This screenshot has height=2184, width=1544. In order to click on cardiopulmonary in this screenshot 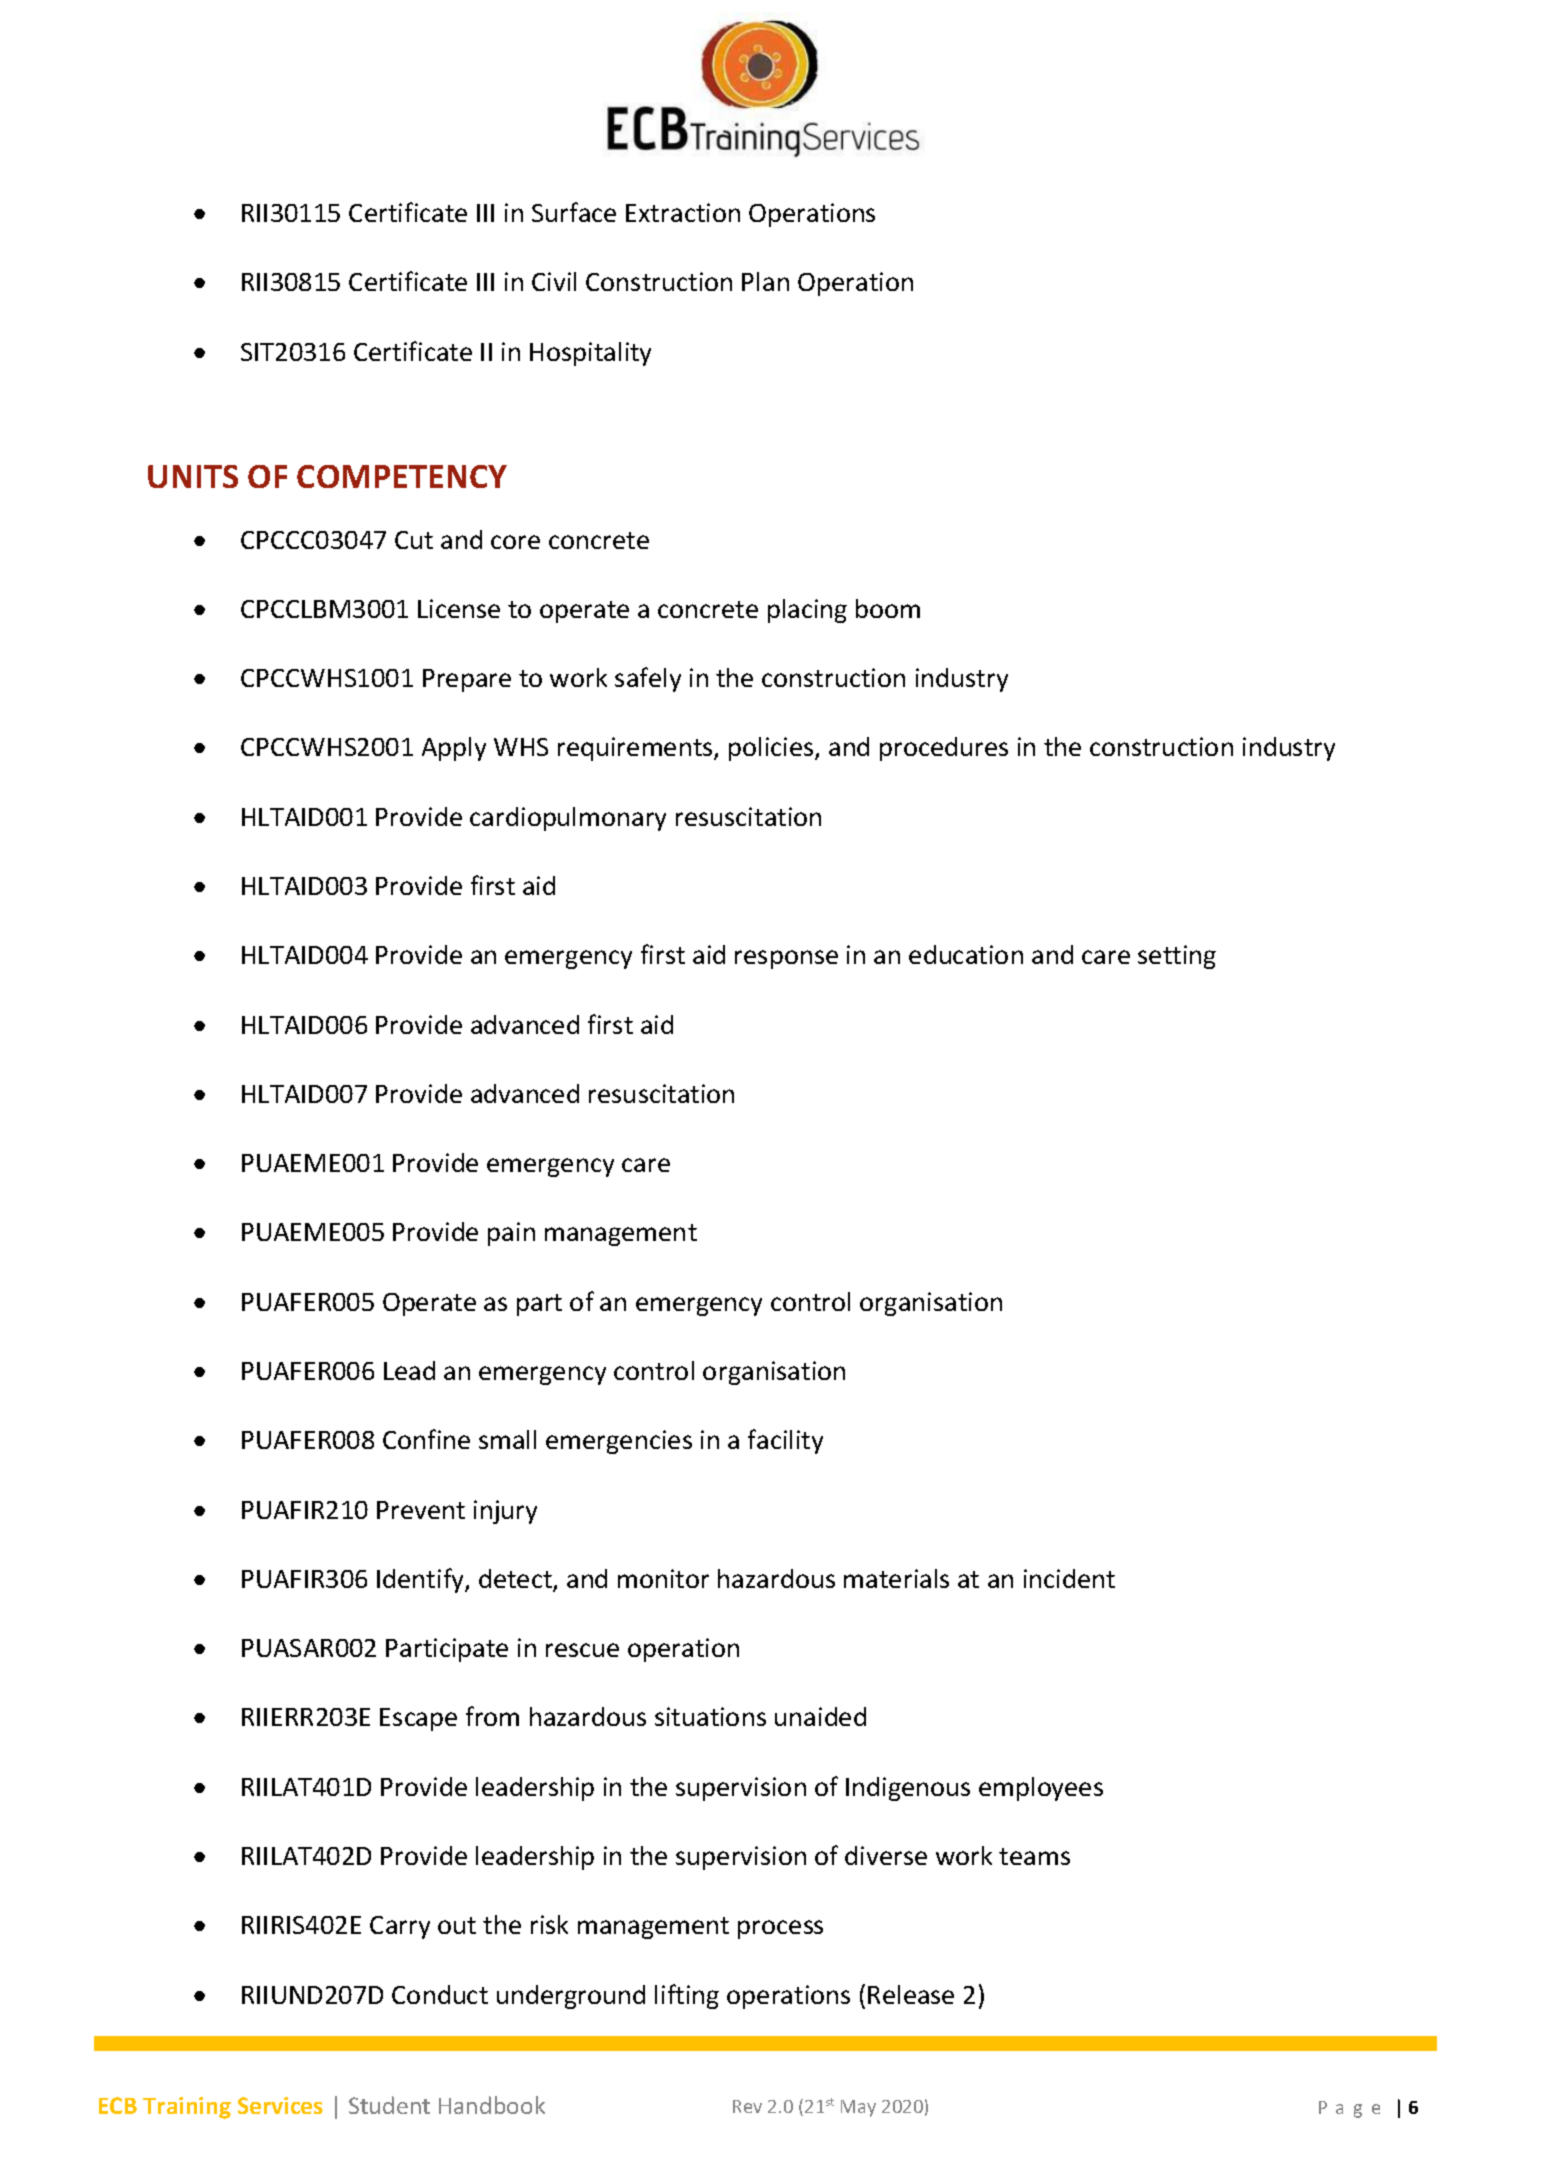, I will do `click(568, 819)`.
